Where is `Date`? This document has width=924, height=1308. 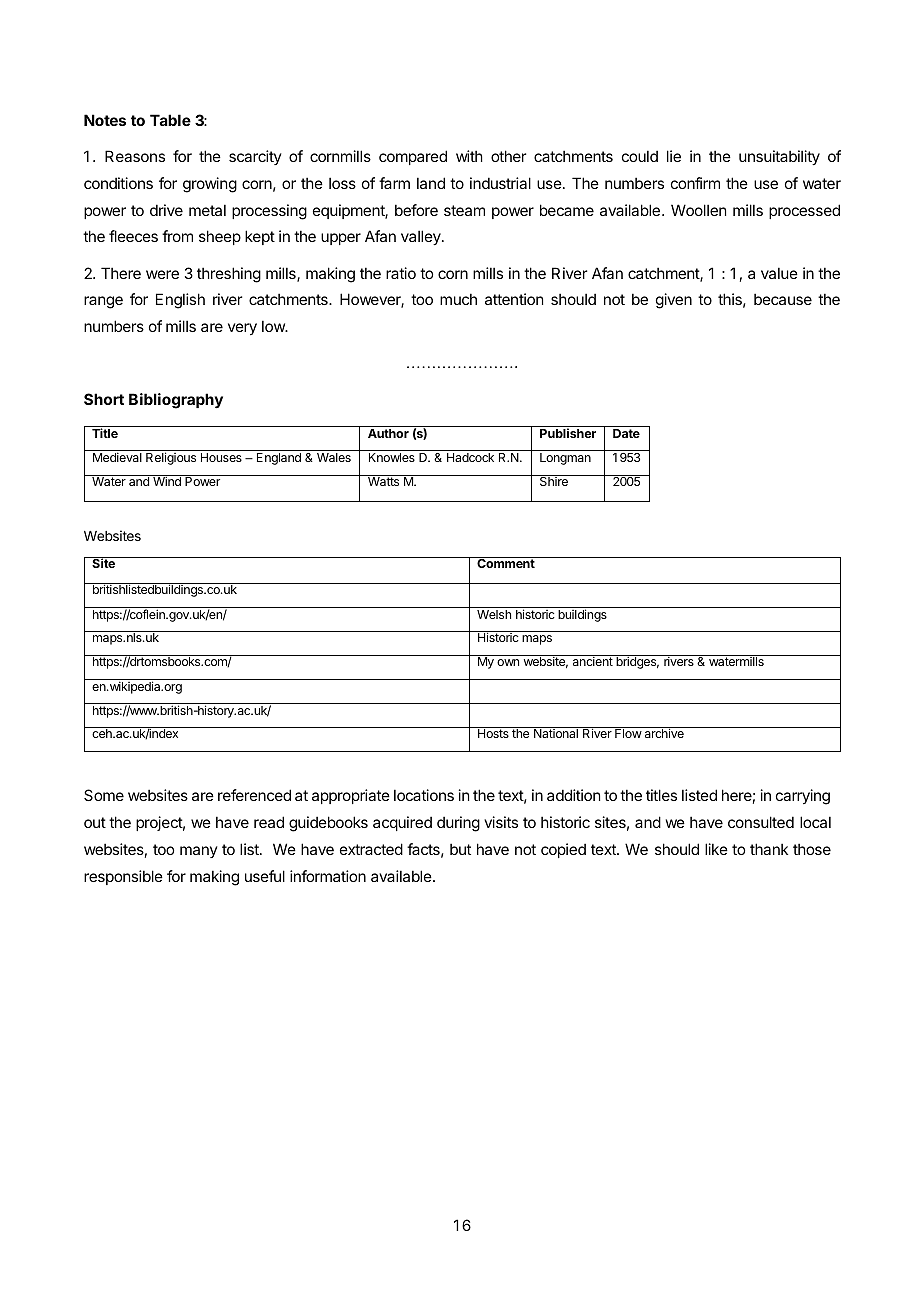
Date is located at coordinates (626, 433).
